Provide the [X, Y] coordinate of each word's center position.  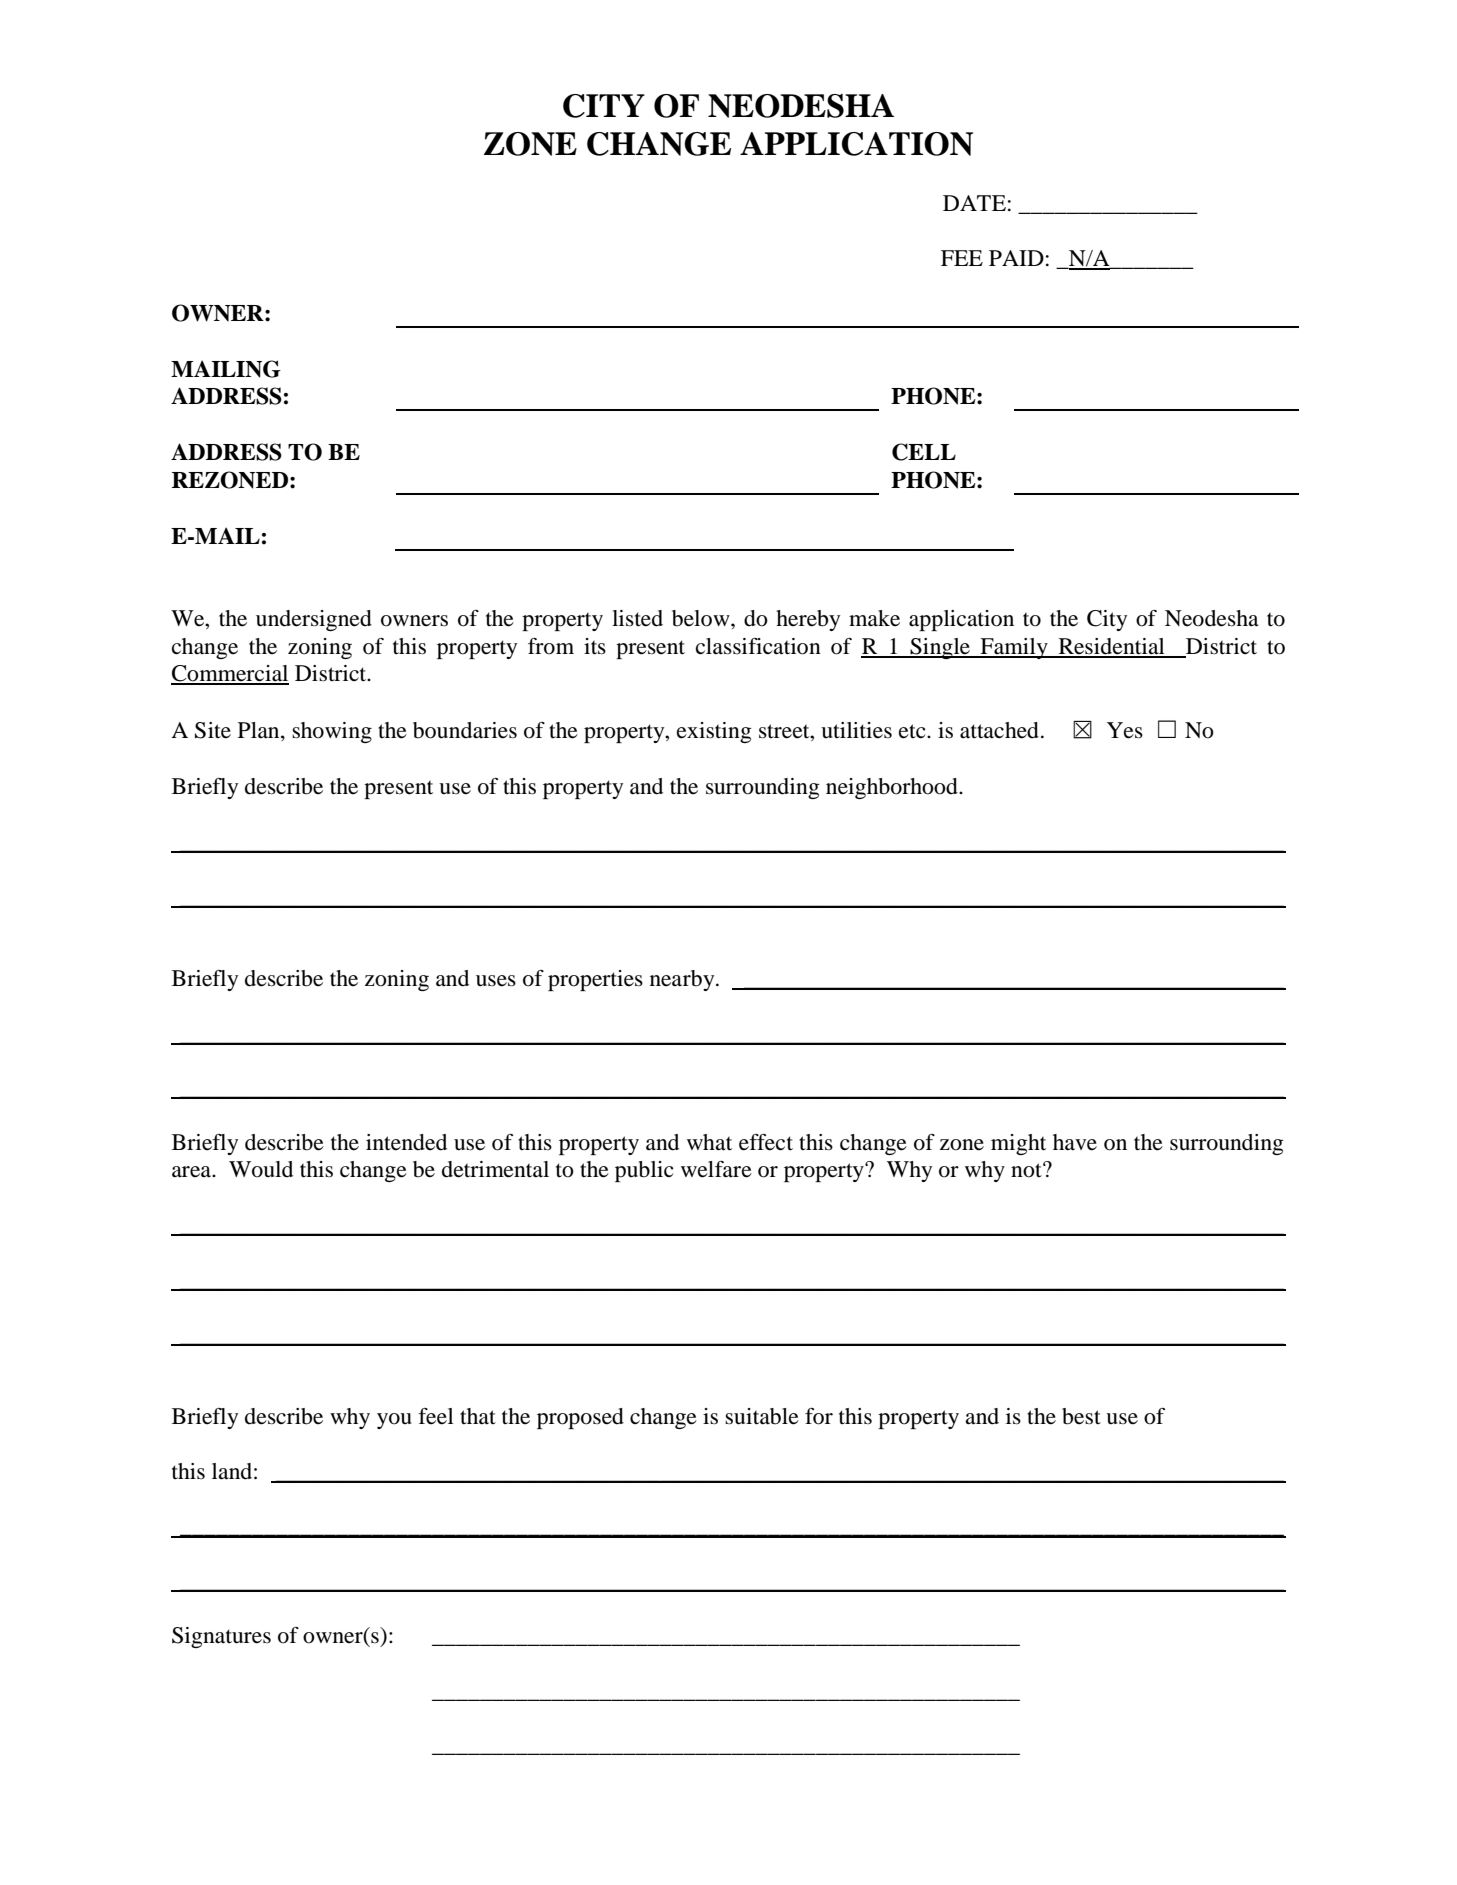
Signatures [221, 1637]
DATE [974, 203]
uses [496, 981]
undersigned [314, 620]
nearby [683, 980]
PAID [1016, 258]
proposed [580, 1418]
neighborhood [893, 788]
